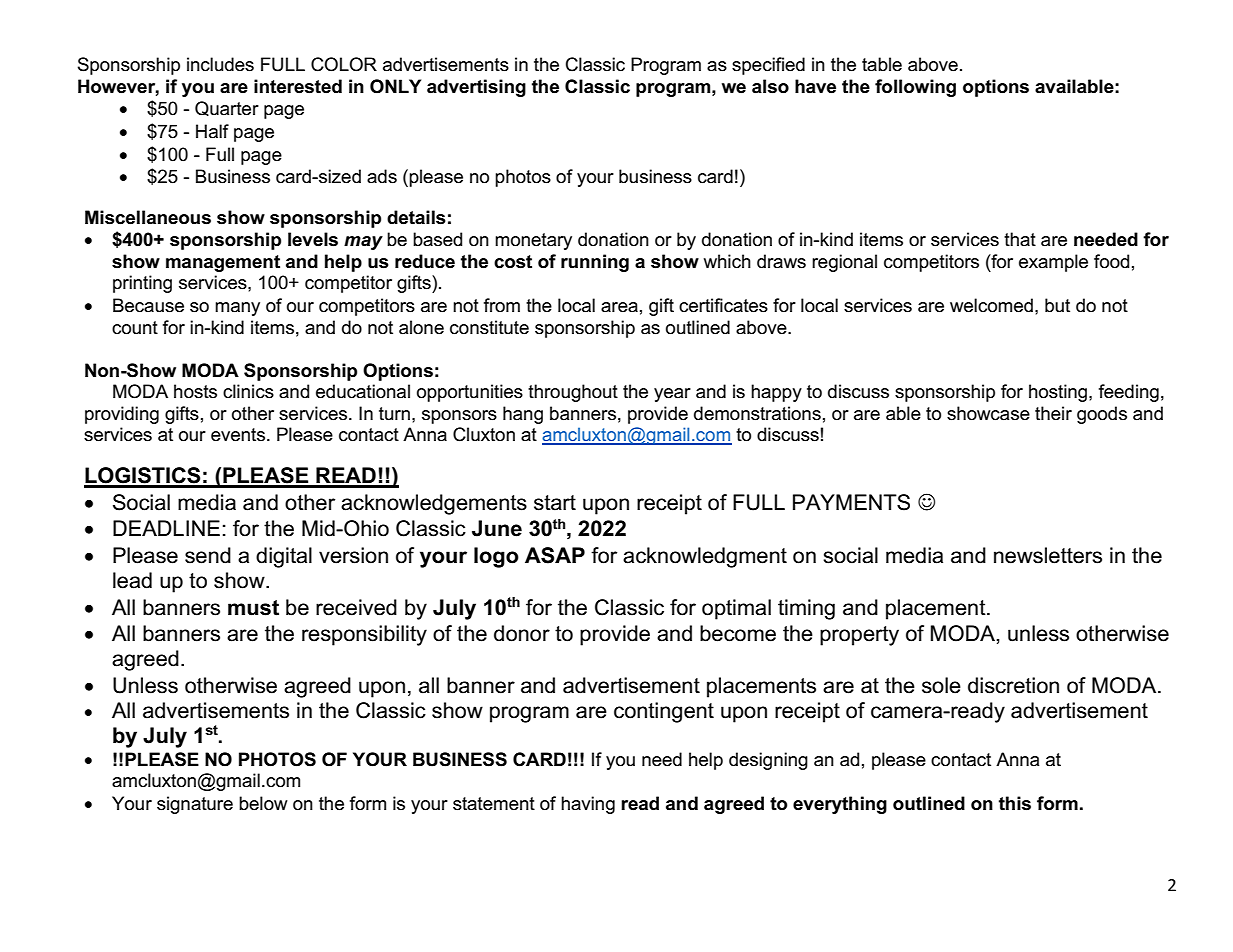  I want to click on also, so click(770, 86).
